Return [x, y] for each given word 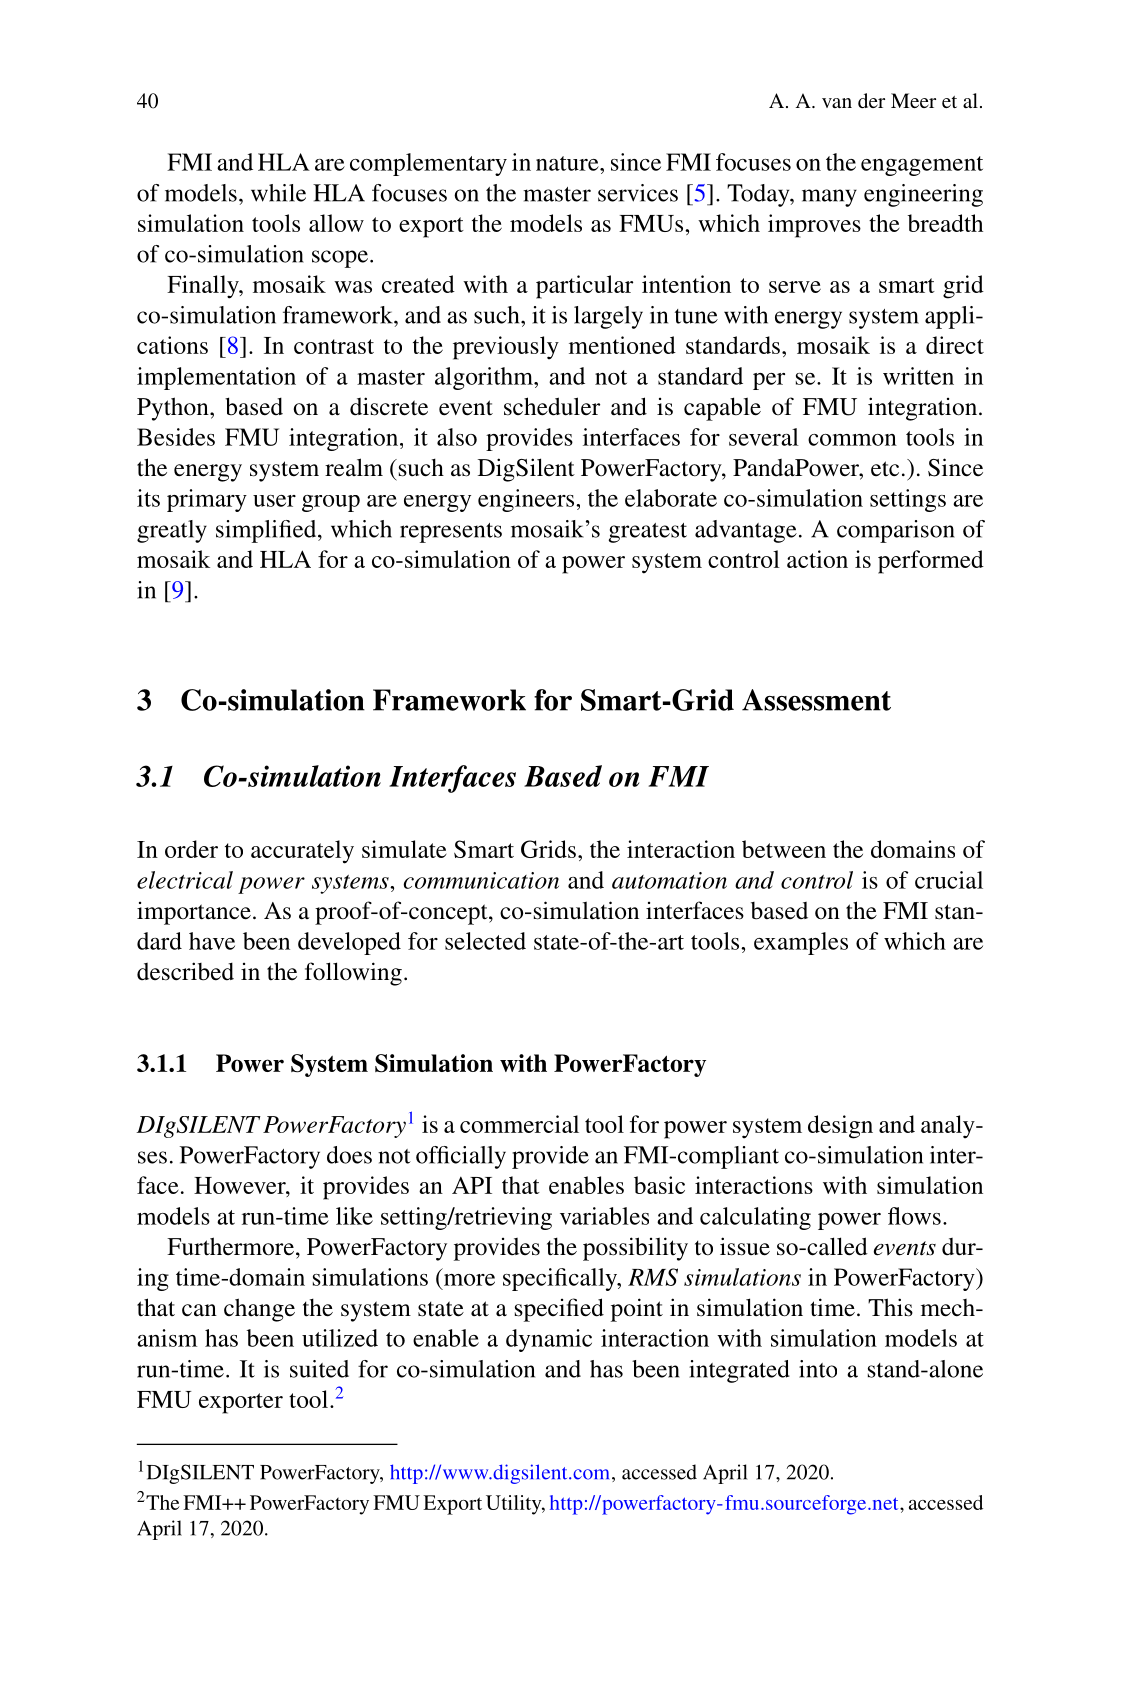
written [918, 376]
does [349, 1155]
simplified [267, 531]
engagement [922, 166]
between [784, 849]
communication [481, 880]
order [191, 849]
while [278, 193]
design [840, 1127]
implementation [216, 378]
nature [568, 163]
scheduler [552, 406]
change [259, 1310]
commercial [519, 1124]
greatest [648, 533]
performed [931, 562]
